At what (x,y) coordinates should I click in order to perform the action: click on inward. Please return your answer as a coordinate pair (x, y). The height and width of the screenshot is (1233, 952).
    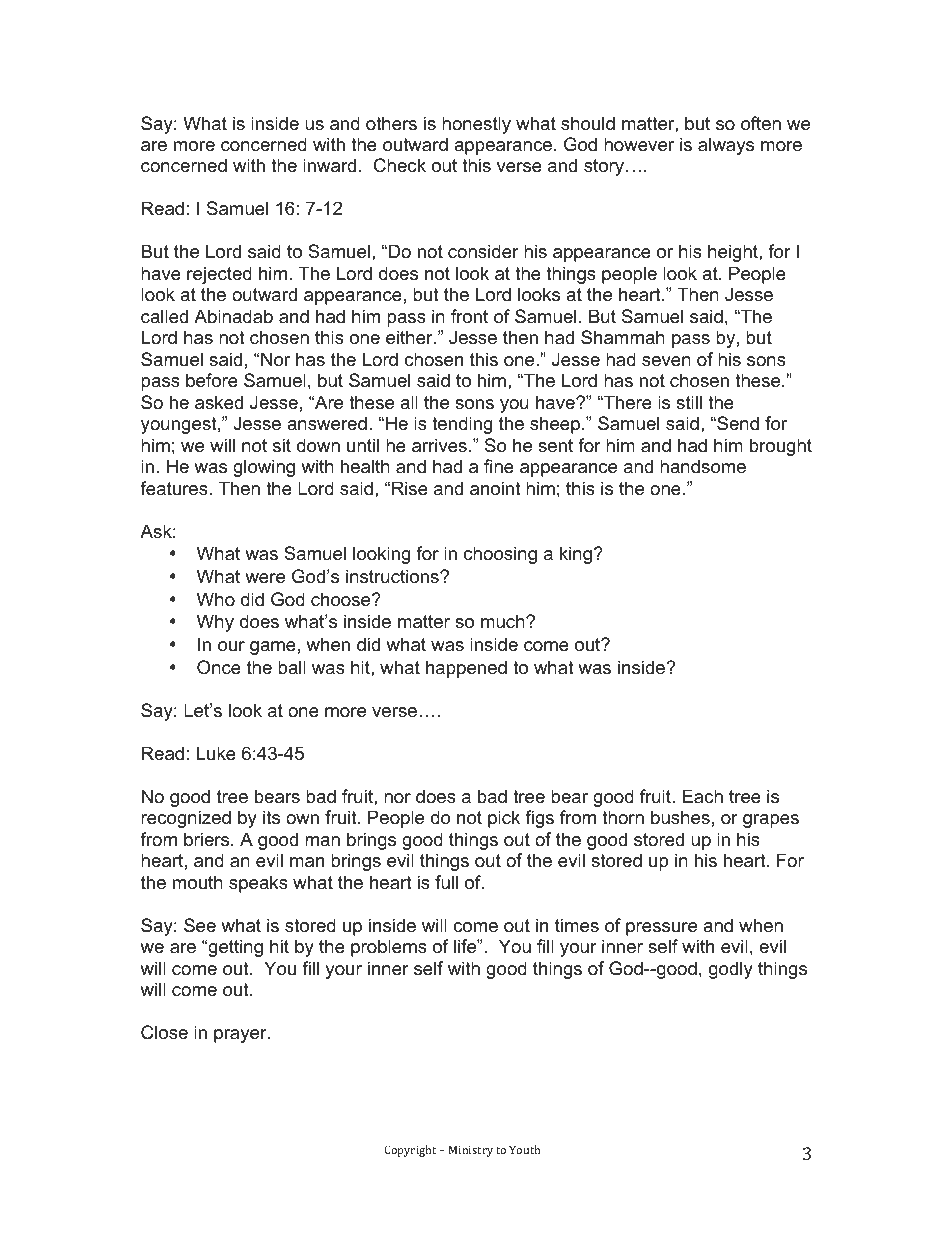
    Looking at the image, I should click on (329, 165).
